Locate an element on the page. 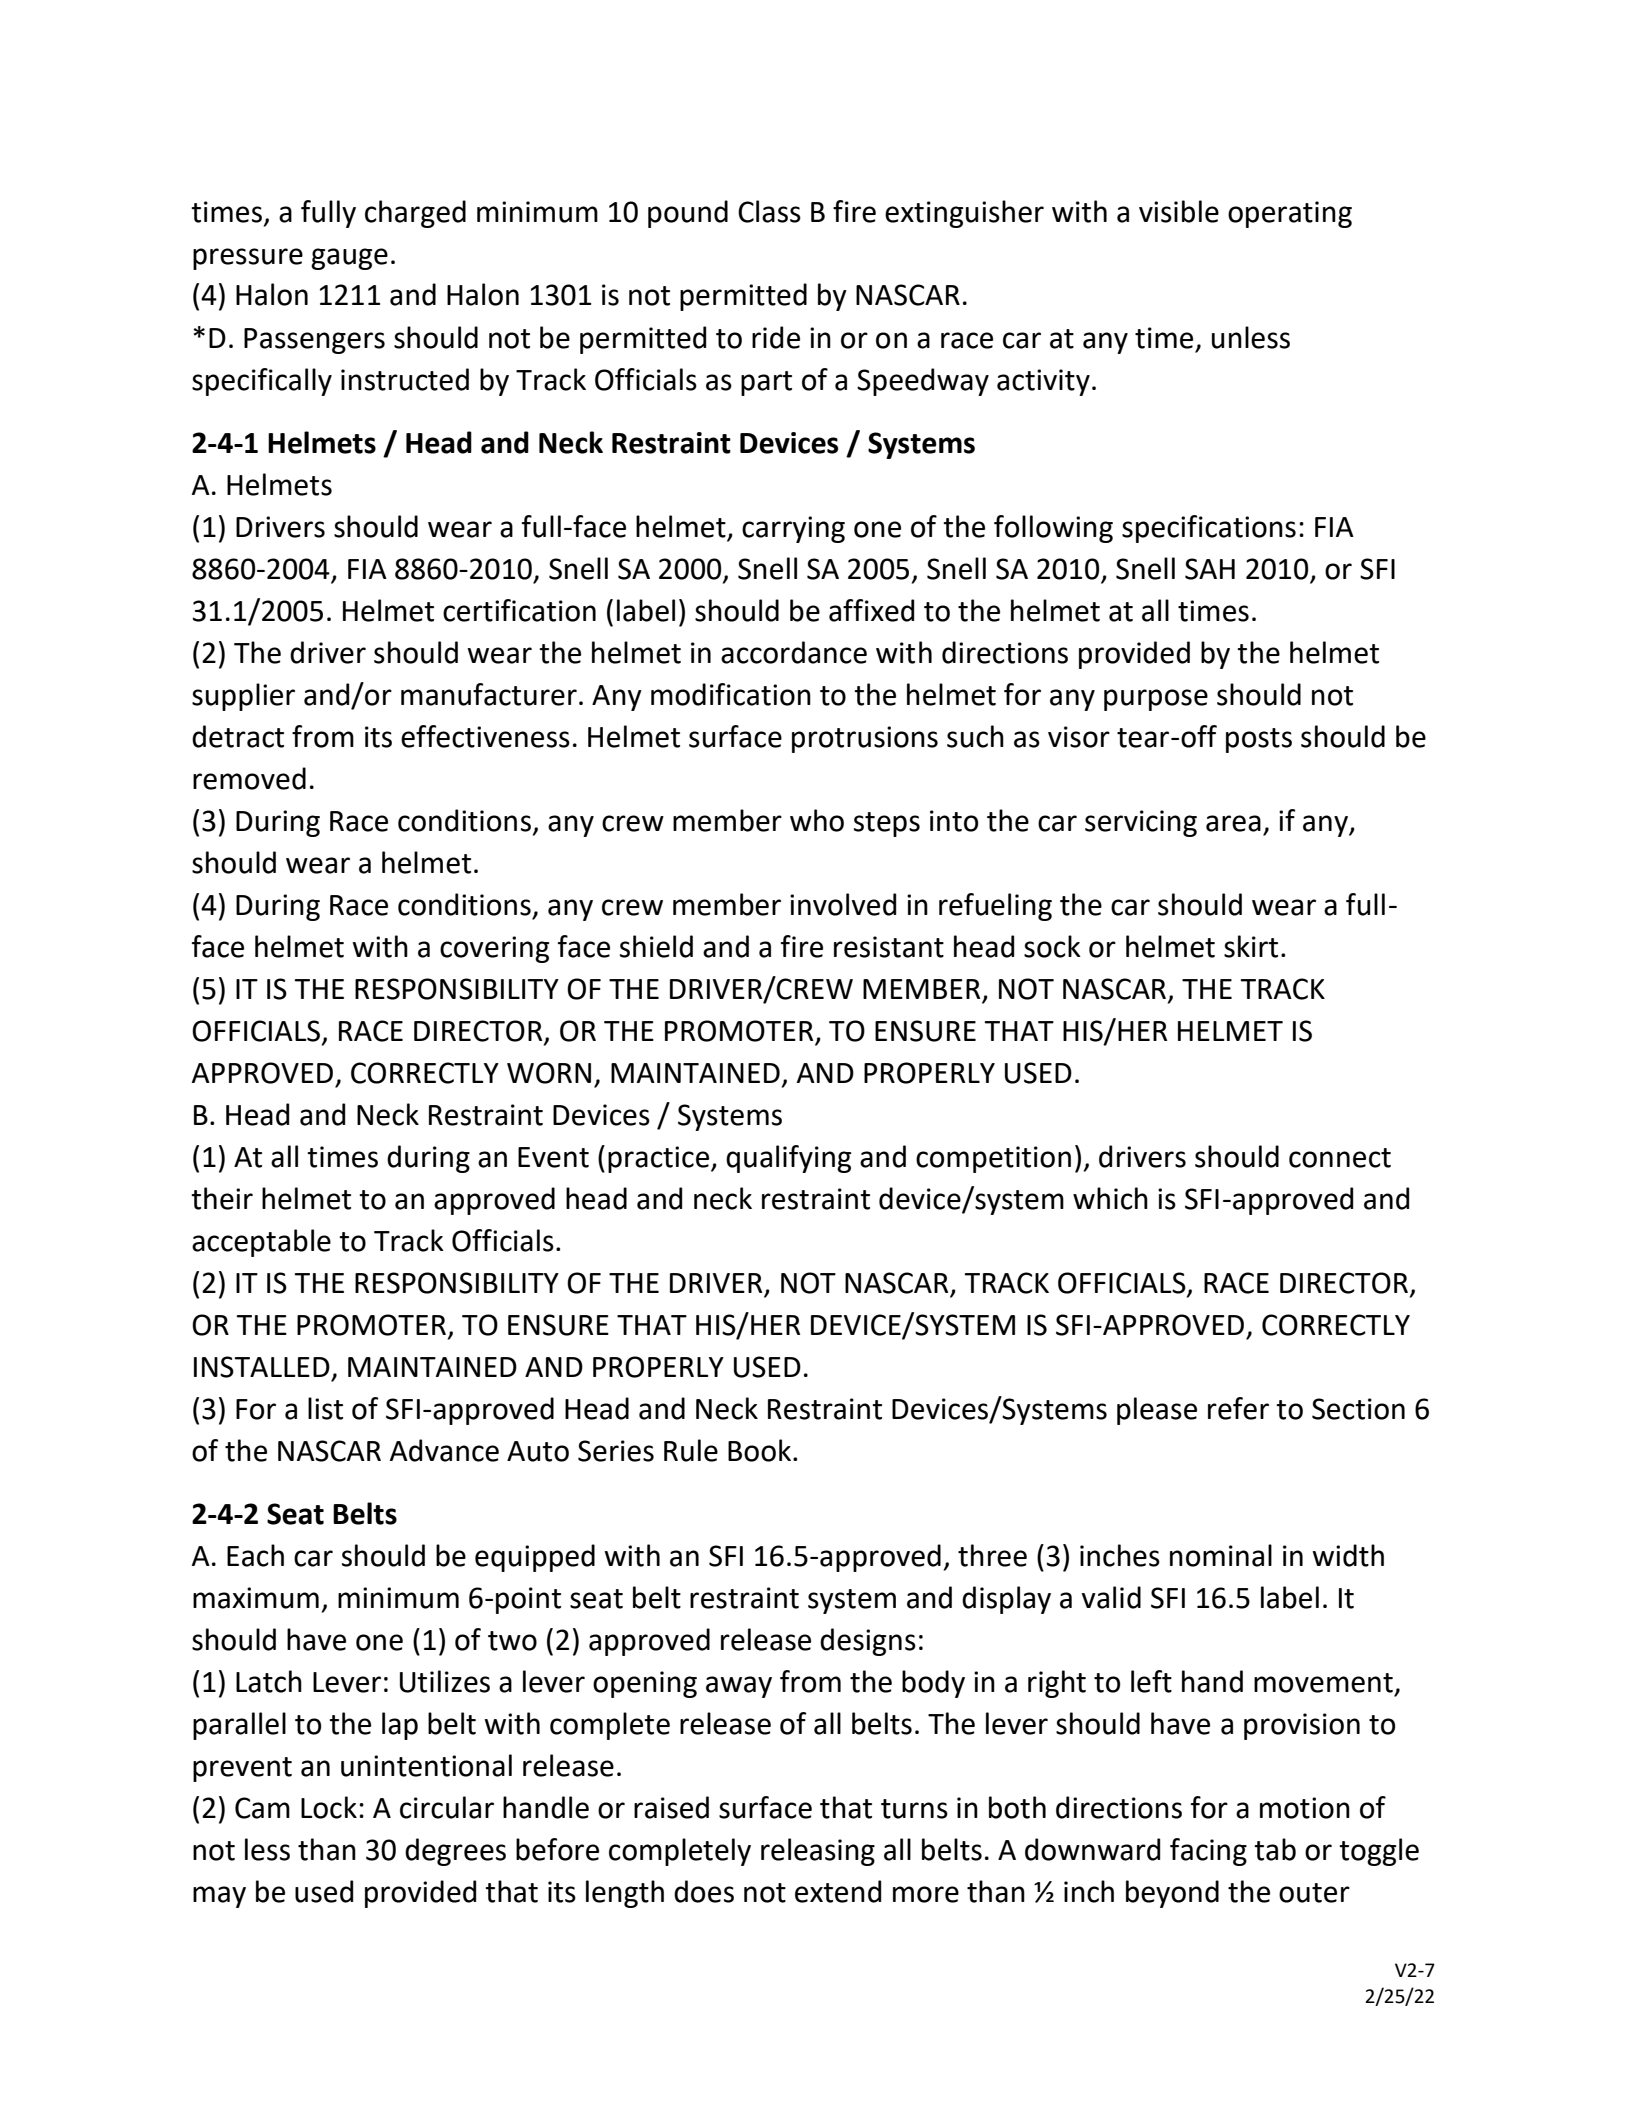 The height and width of the page is (2104, 1626). removed is located at coordinates (249, 778).
